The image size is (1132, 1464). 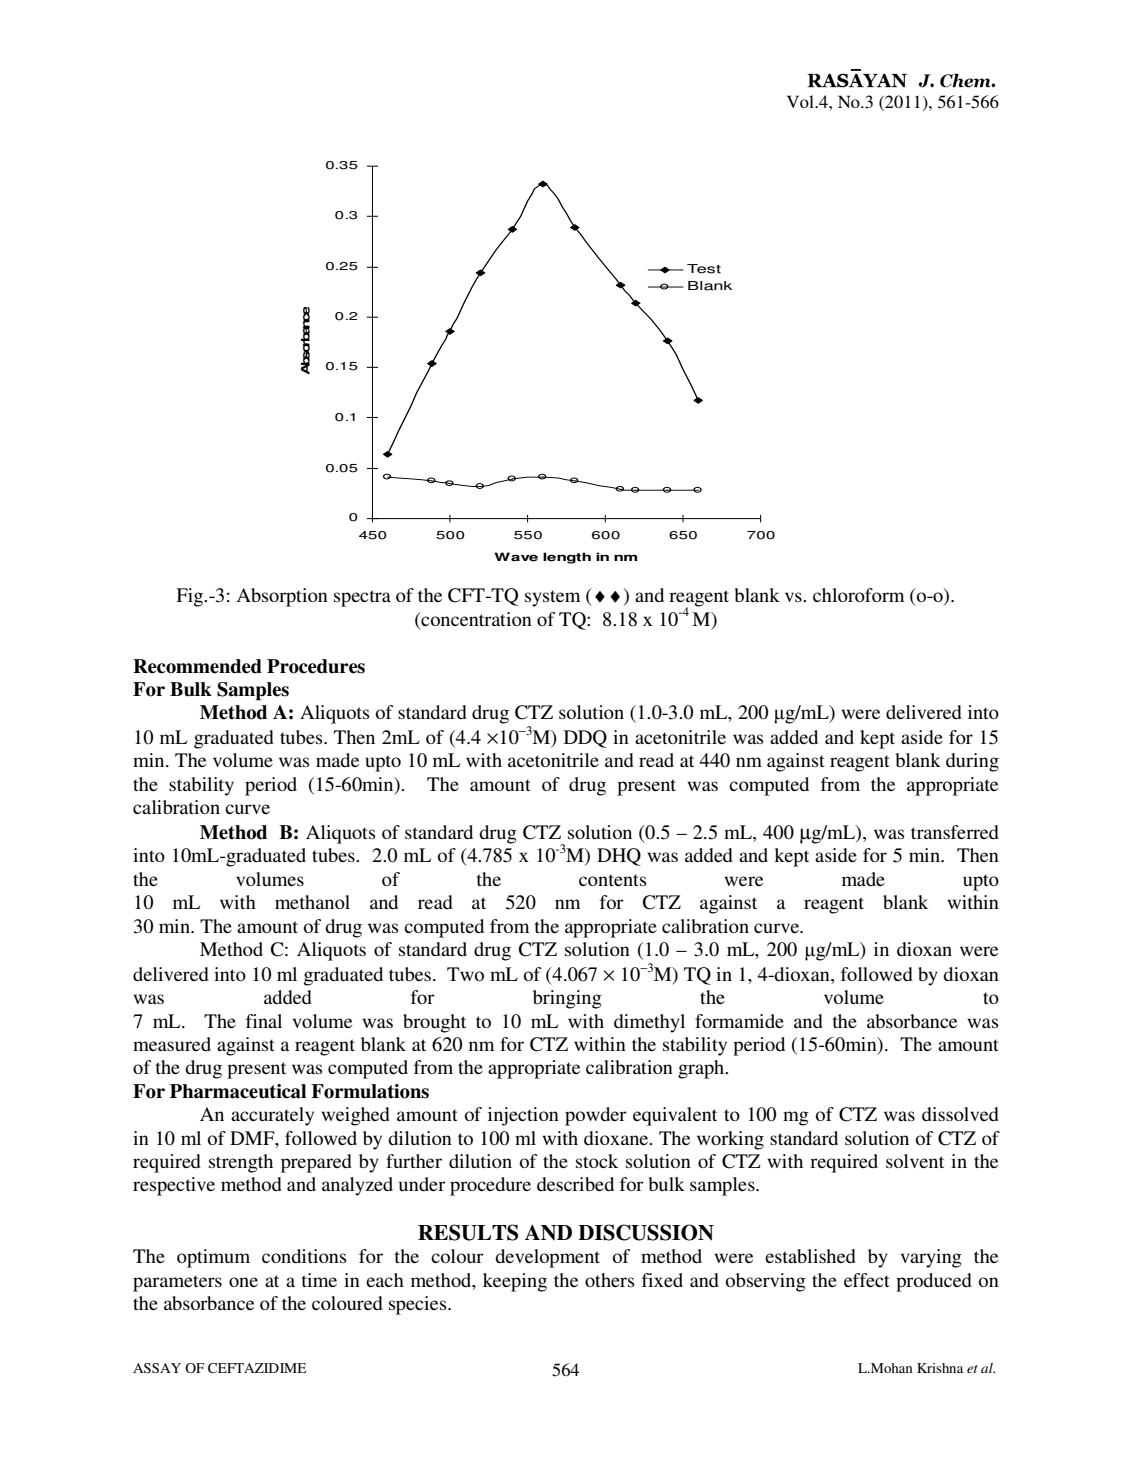 What do you see at coordinates (515, 1282) in the screenshot?
I see `keeping` at bounding box center [515, 1282].
